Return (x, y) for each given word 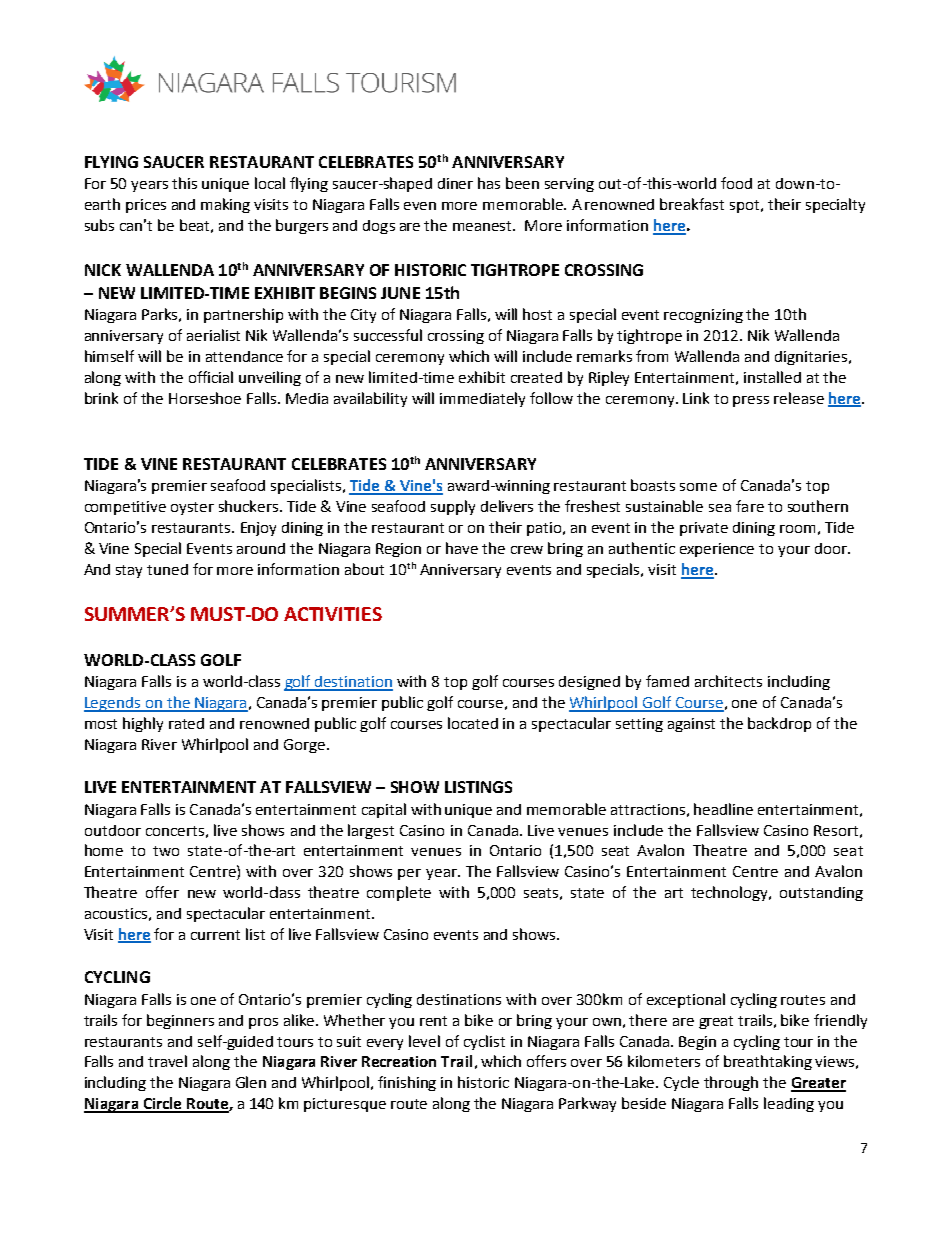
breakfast (692, 204)
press (751, 401)
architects (728, 681)
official (211, 377)
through (731, 1083)
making (225, 205)
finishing (407, 1083)
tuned (167, 569)
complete (399, 893)
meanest (484, 226)
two (166, 851)
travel (167, 1061)
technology (731, 893)
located (473, 723)
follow (551, 398)
